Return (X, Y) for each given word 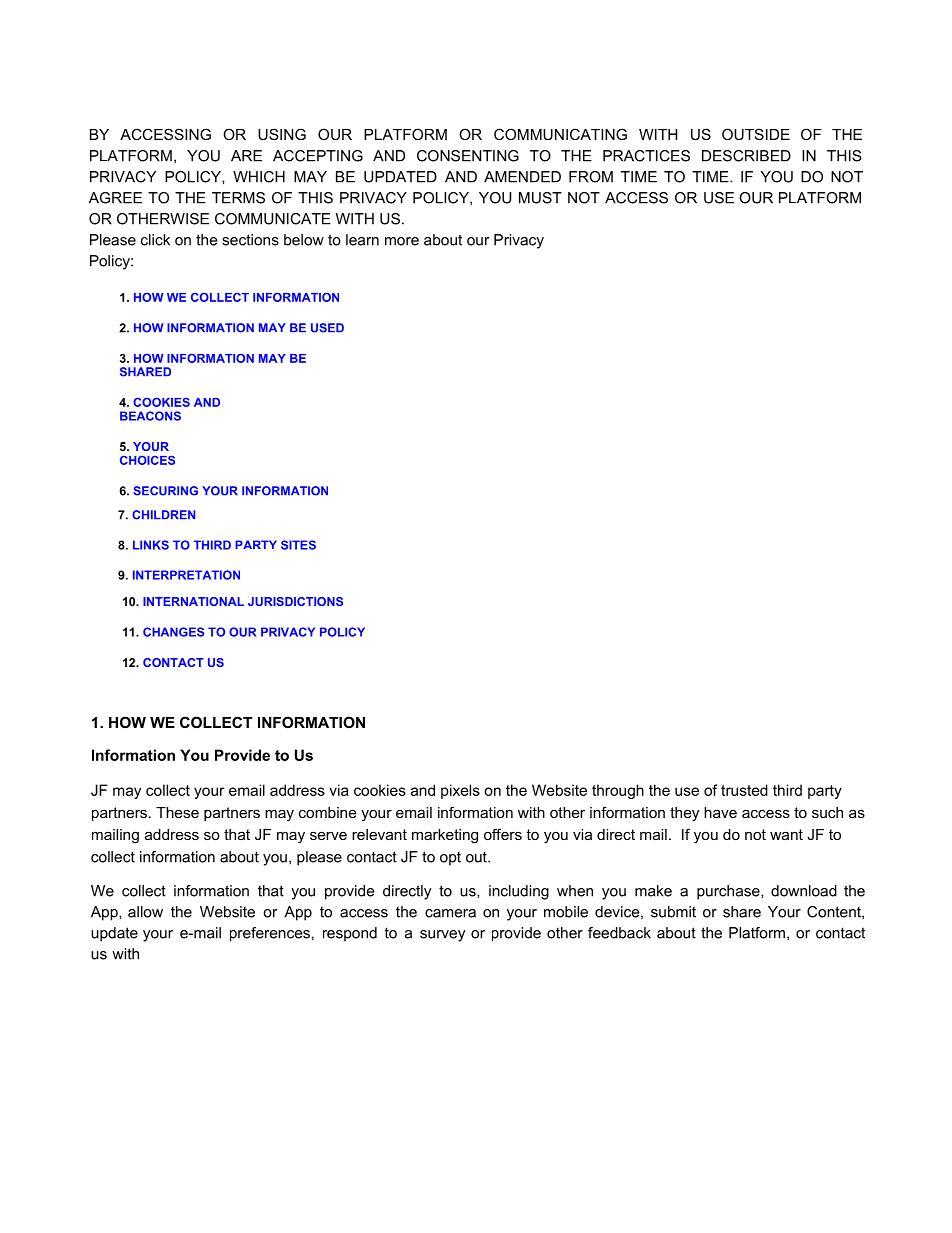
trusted (744, 790)
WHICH (259, 177)
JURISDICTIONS (295, 601)
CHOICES (147, 460)
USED (327, 328)
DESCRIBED (746, 156)
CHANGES (173, 632)
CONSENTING (468, 156)
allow (145, 912)
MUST (540, 198)
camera (450, 913)
